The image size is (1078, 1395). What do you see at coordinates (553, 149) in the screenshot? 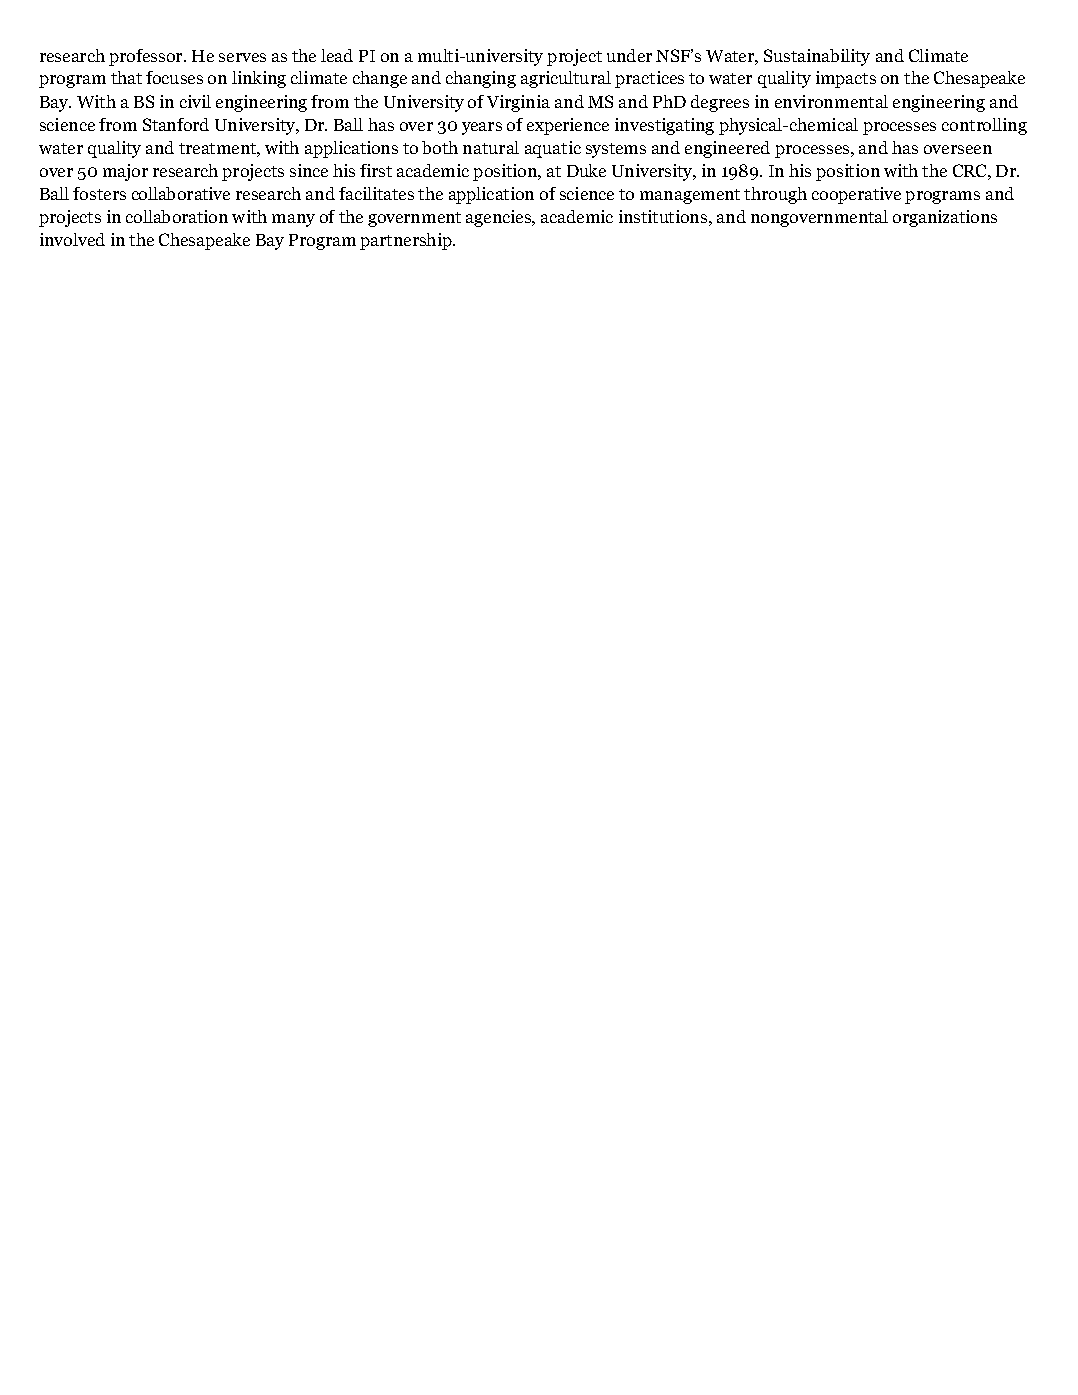
I see `aquatic` at bounding box center [553, 149].
